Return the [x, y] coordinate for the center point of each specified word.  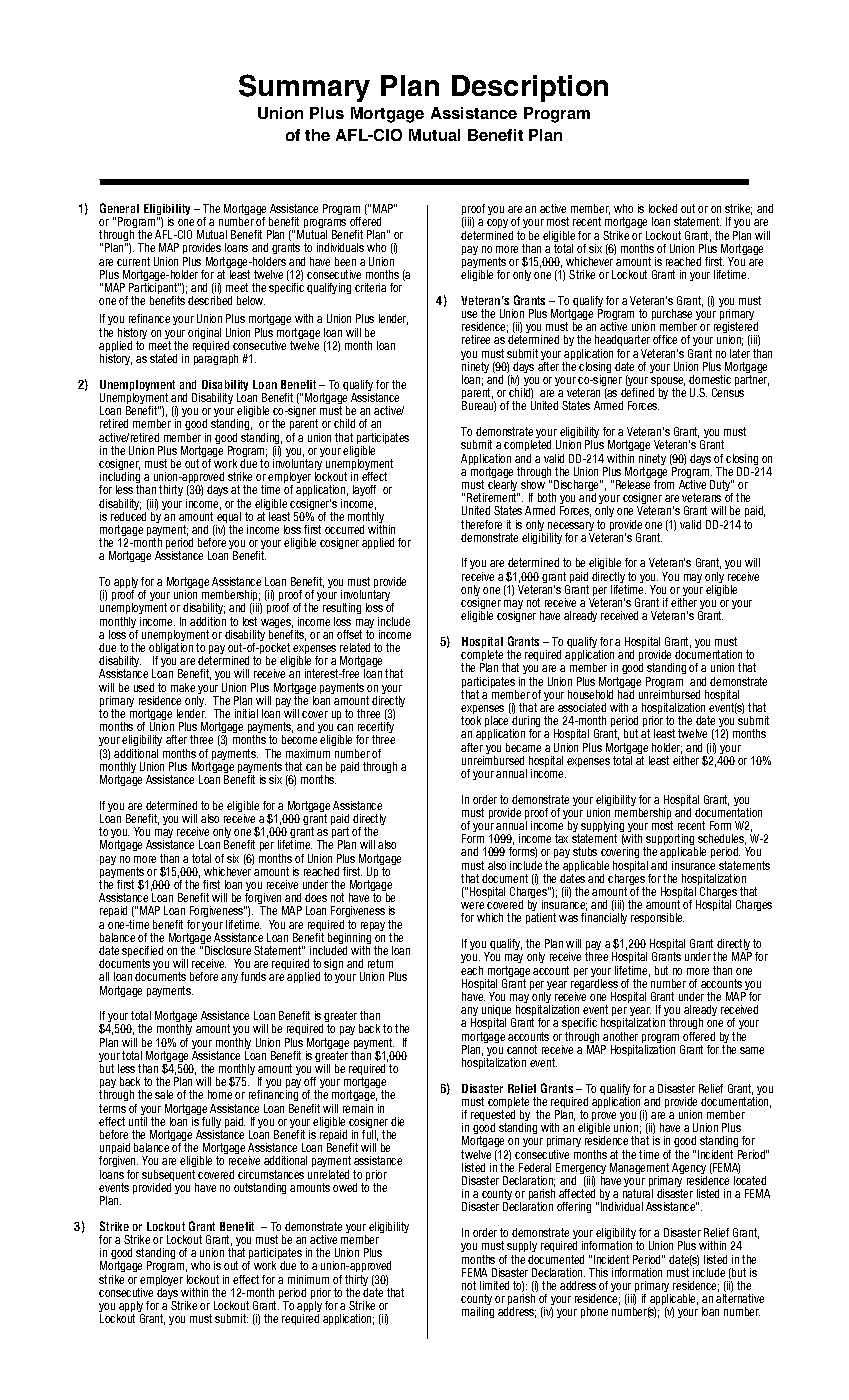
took [471, 720]
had [626, 694]
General [119, 208]
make [183, 687]
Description [530, 88]
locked [663, 208]
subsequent [169, 1177]
